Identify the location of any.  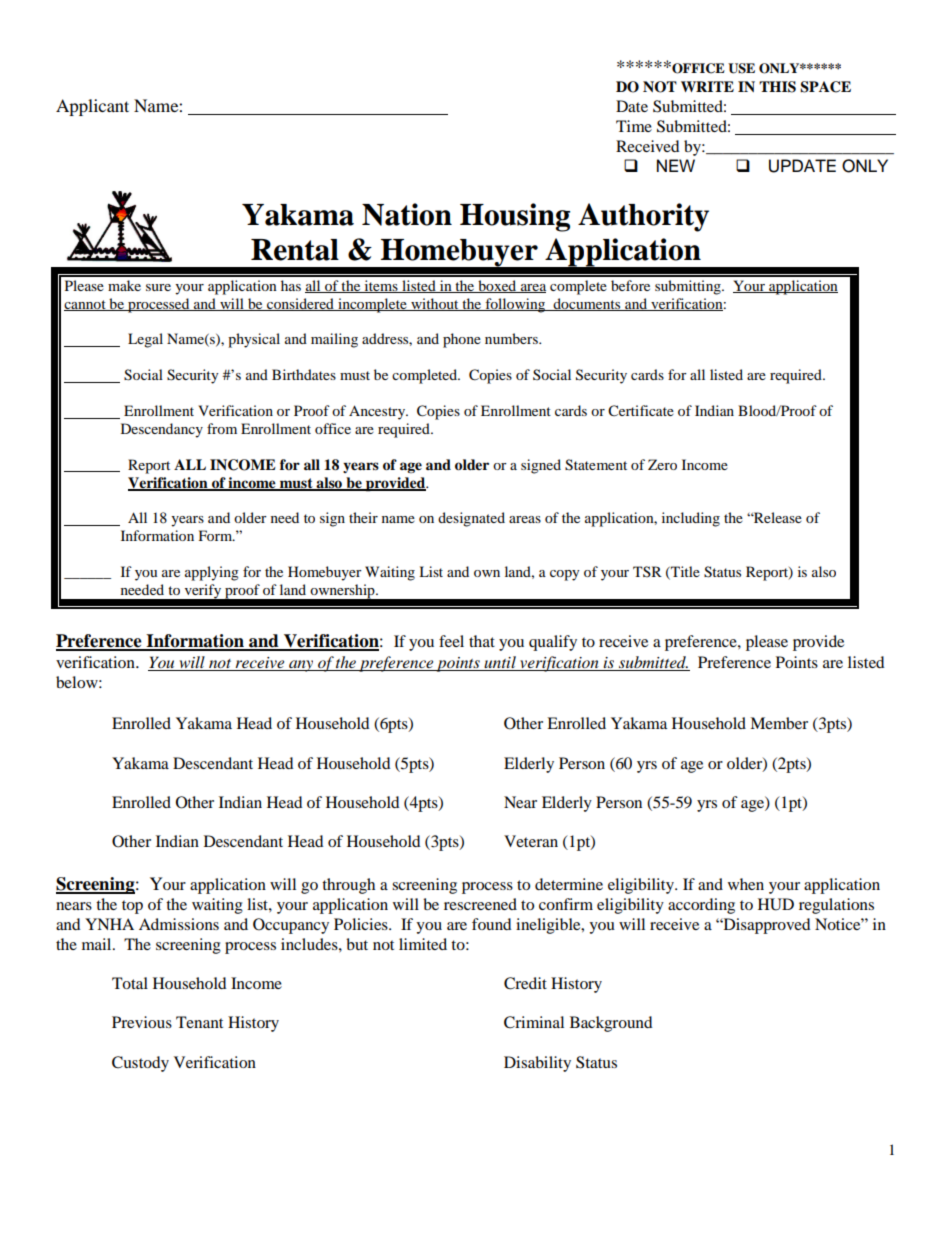
(301, 666).
